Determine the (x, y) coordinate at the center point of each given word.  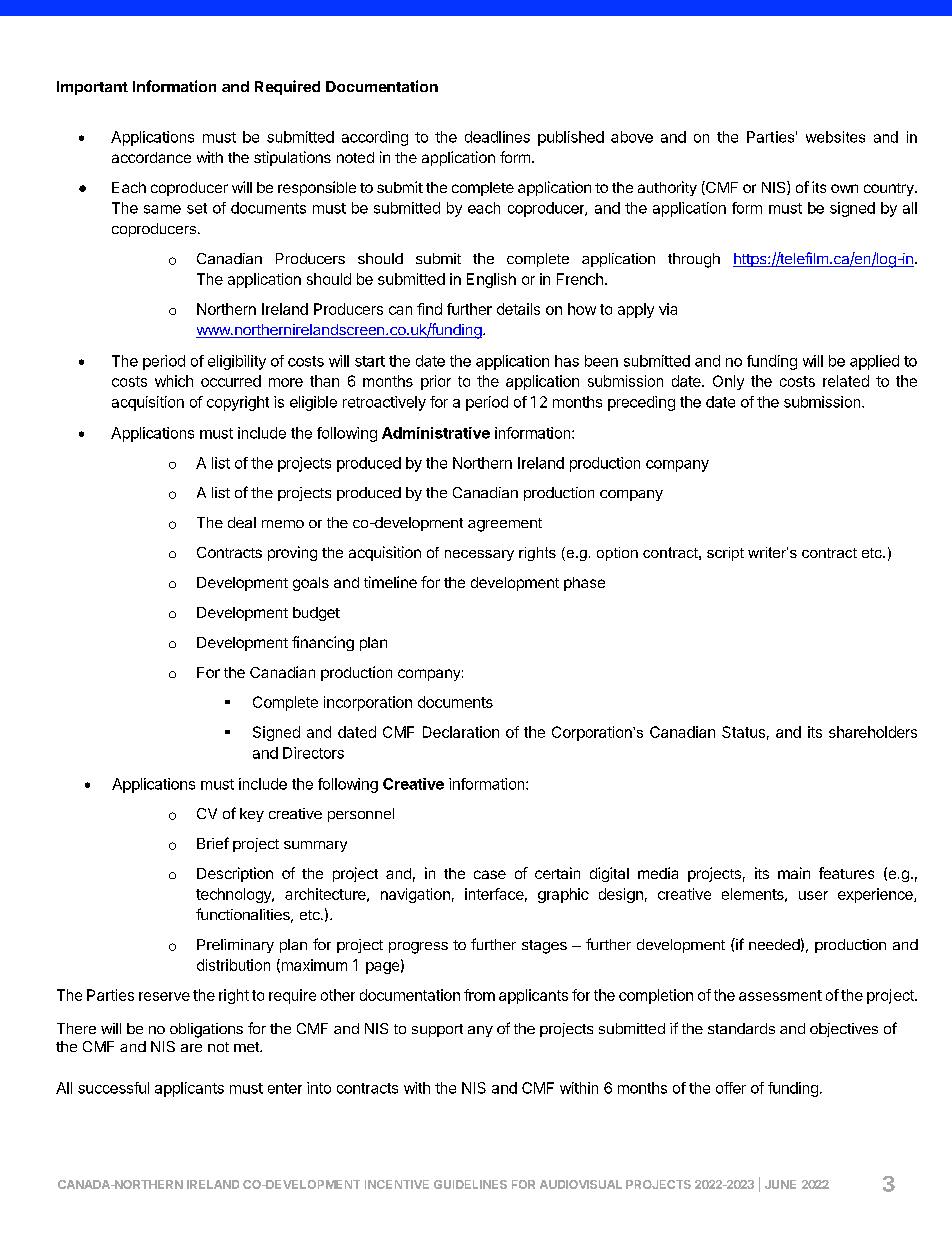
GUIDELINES (470, 1184)
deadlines (497, 137)
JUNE (780, 1184)
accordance (151, 157)
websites (835, 137)
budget (316, 614)
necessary (479, 555)
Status (743, 732)
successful (113, 1088)
